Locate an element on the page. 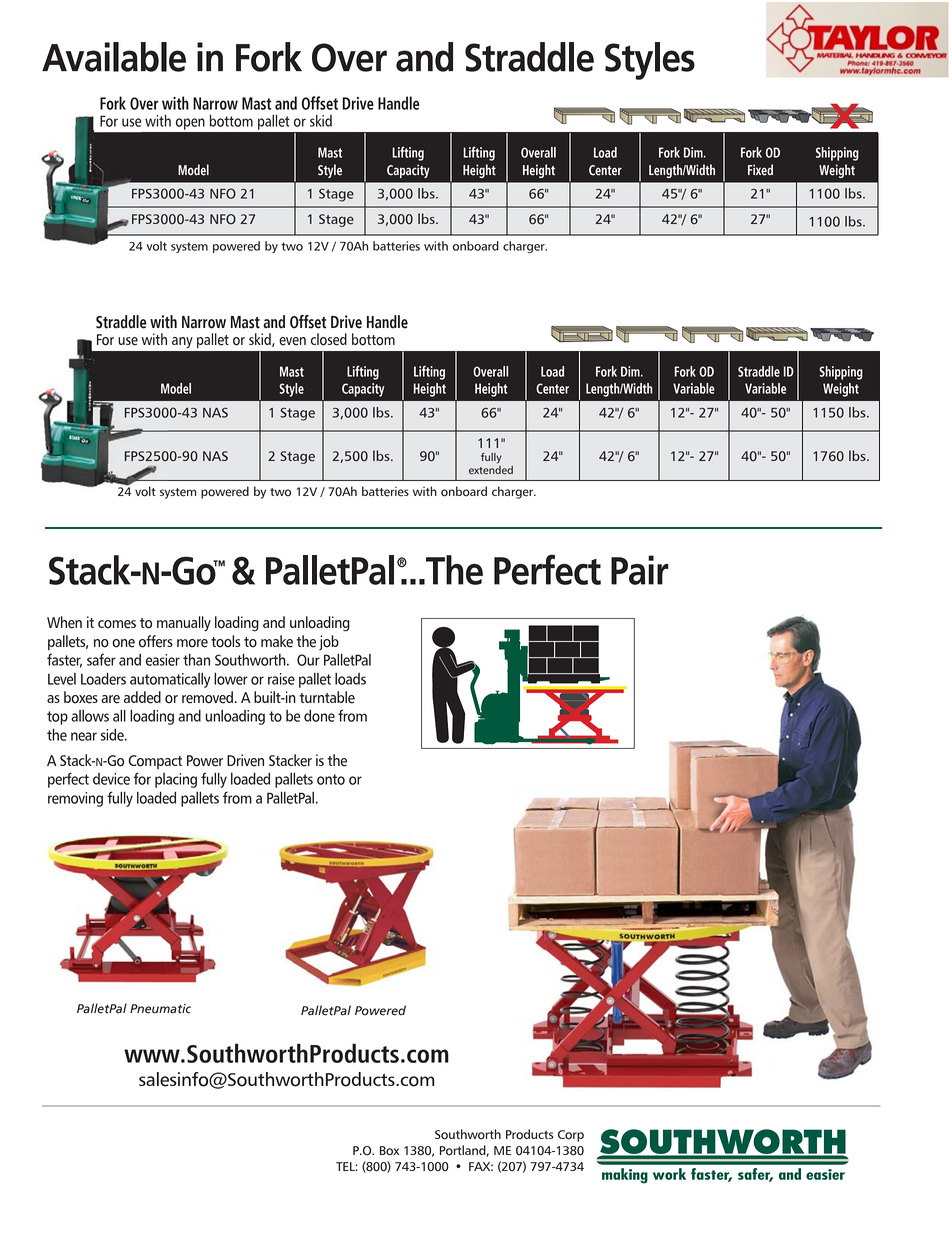 This page has height=1233, width=952. onto is located at coordinates (331, 779).
